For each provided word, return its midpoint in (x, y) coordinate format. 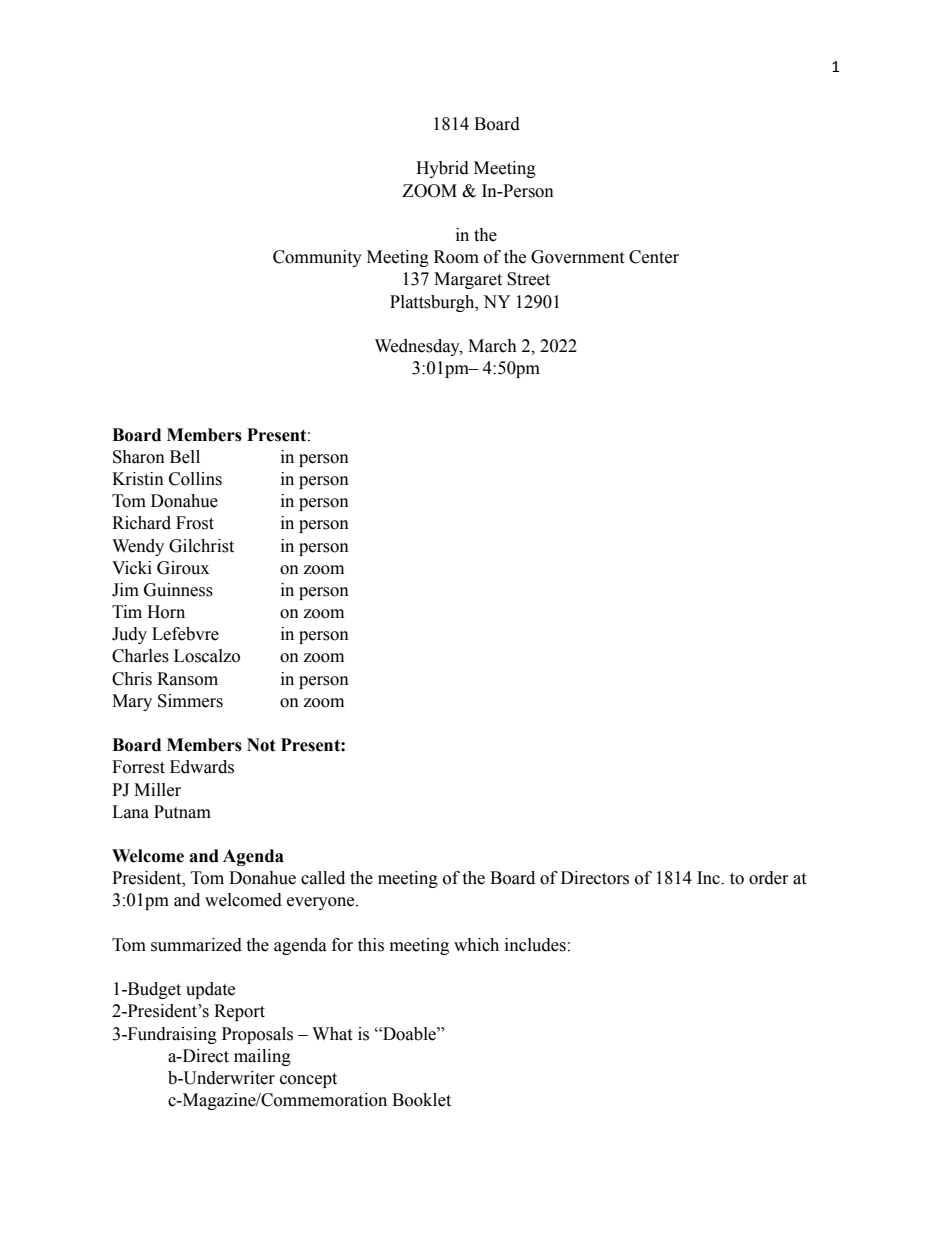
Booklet (421, 1100)
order (769, 878)
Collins (195, 479)
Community (317, 258)
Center (654, 257)
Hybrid (442, 169)
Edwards (202, 767)
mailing (262, 1057)
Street (528, 279)
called (323, 878)
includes (535, 945)
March (492, 346)
